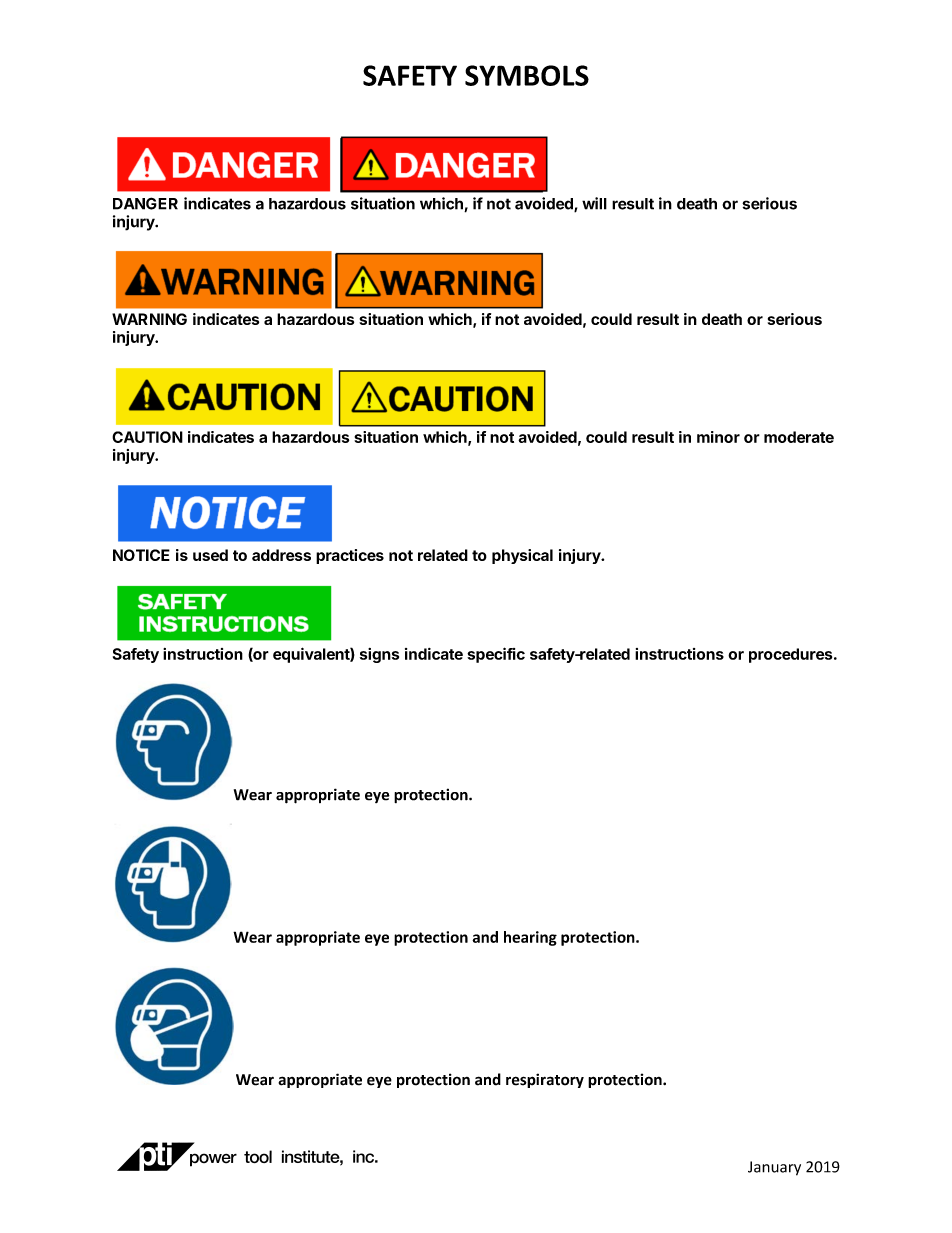 Image resolution: width=952 pixels, height=1233 pixels. Describe the element at coordinates (545, 1080) in the screenshot. I see `respiratory` at that location.
